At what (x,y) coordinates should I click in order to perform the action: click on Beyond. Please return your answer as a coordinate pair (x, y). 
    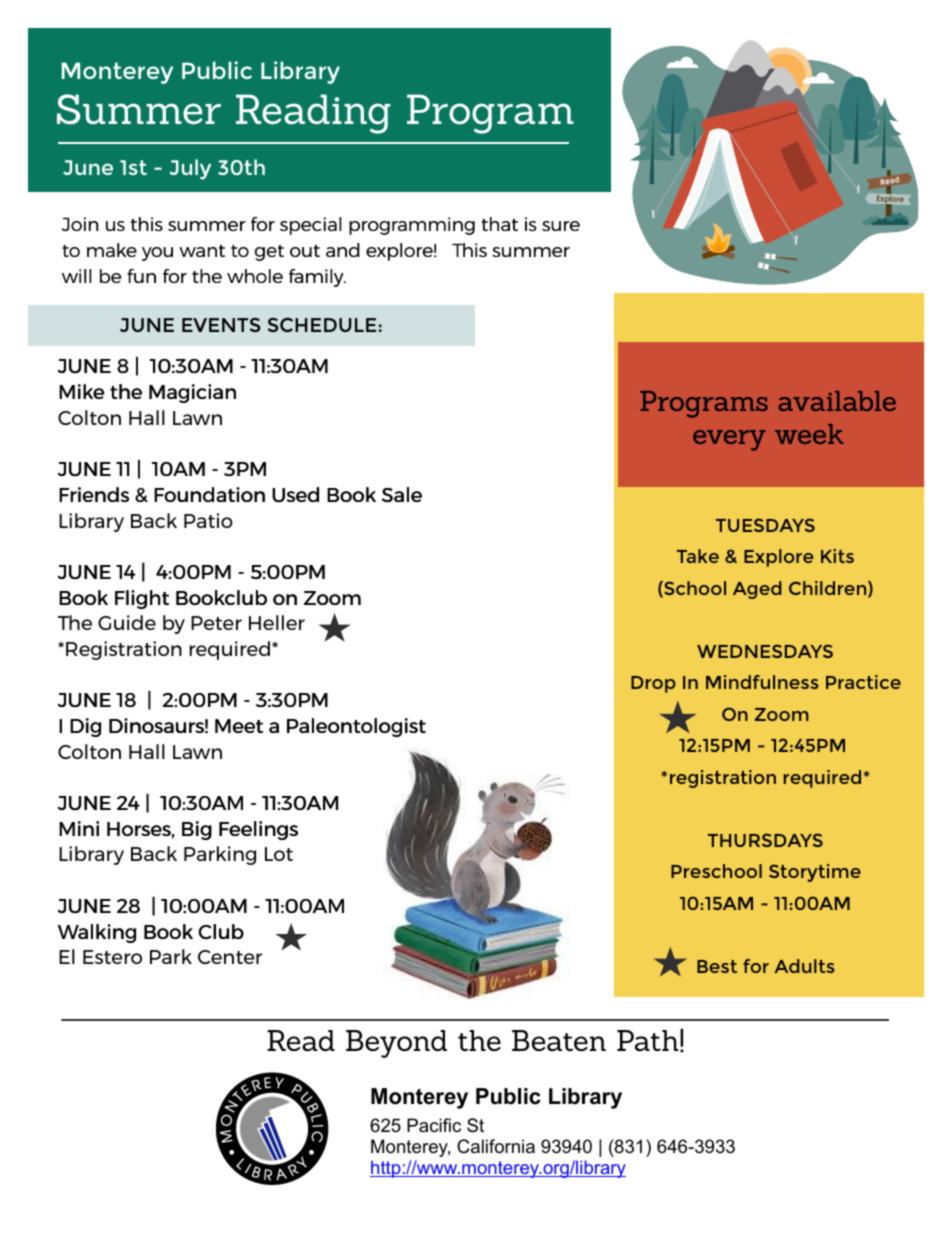
    Looking at the image, I should click on (396, 1044).
